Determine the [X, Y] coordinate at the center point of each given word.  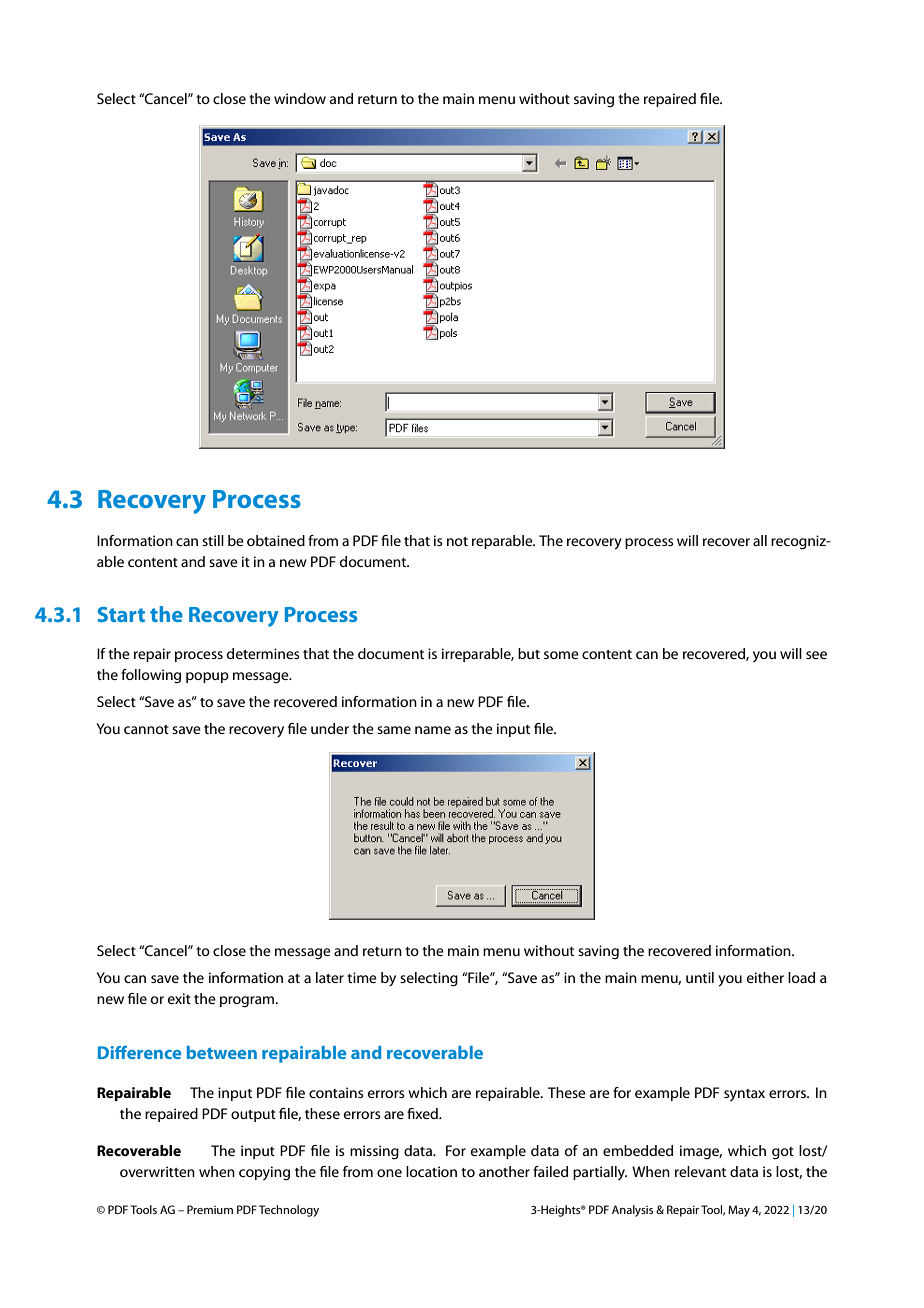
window [300, 98]
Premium [210, 1209]
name [433, 730]
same [394, 730]
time [362, 977]
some [561, 655]
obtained [276, 540]
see [816, 655]
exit [179, 998]
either [765, 977]
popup [207, 677]
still [213, 540]
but [529, 653]
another [504, 1171]
